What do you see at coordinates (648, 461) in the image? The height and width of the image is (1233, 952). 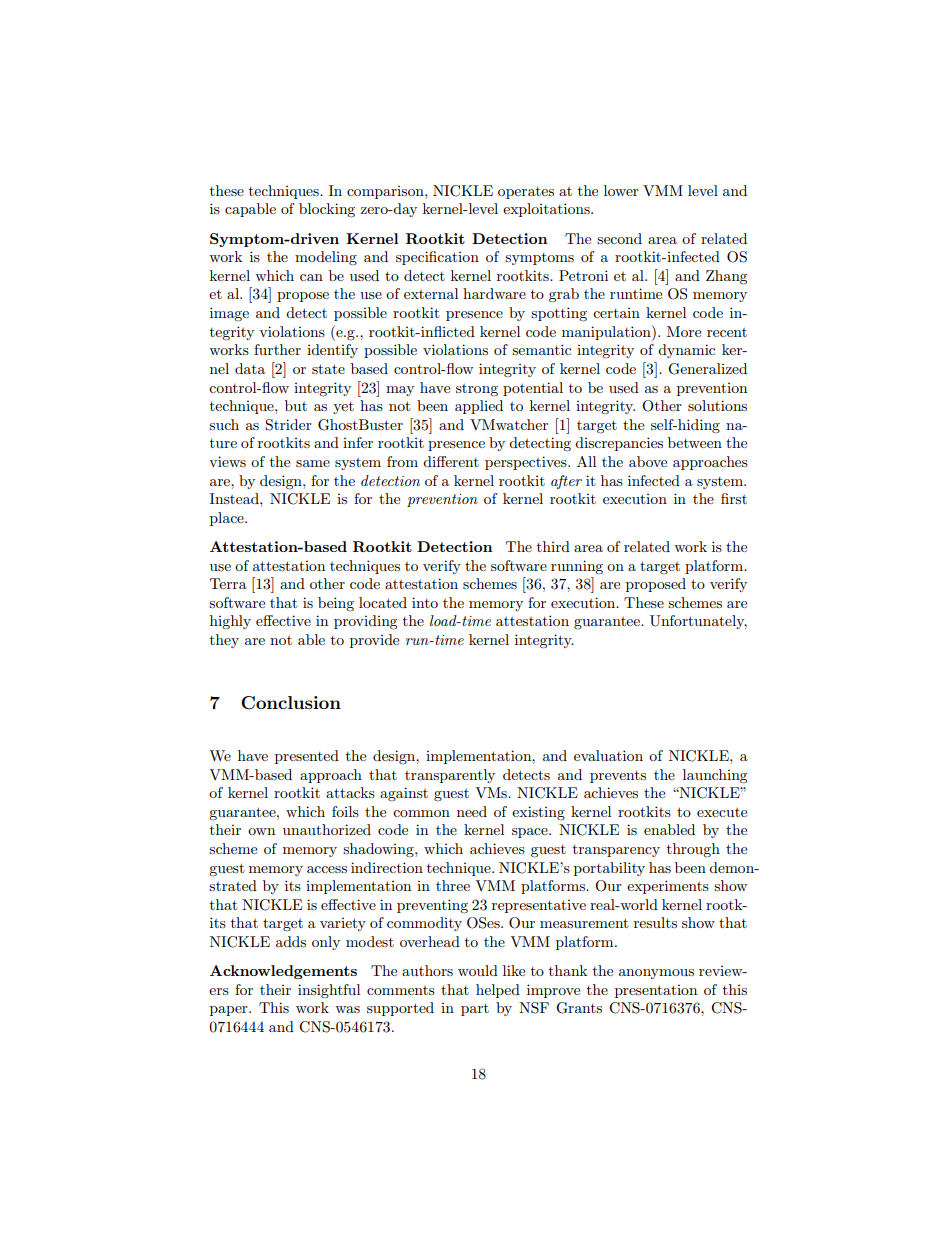 I see `above` at bounding box center [648, 461].
